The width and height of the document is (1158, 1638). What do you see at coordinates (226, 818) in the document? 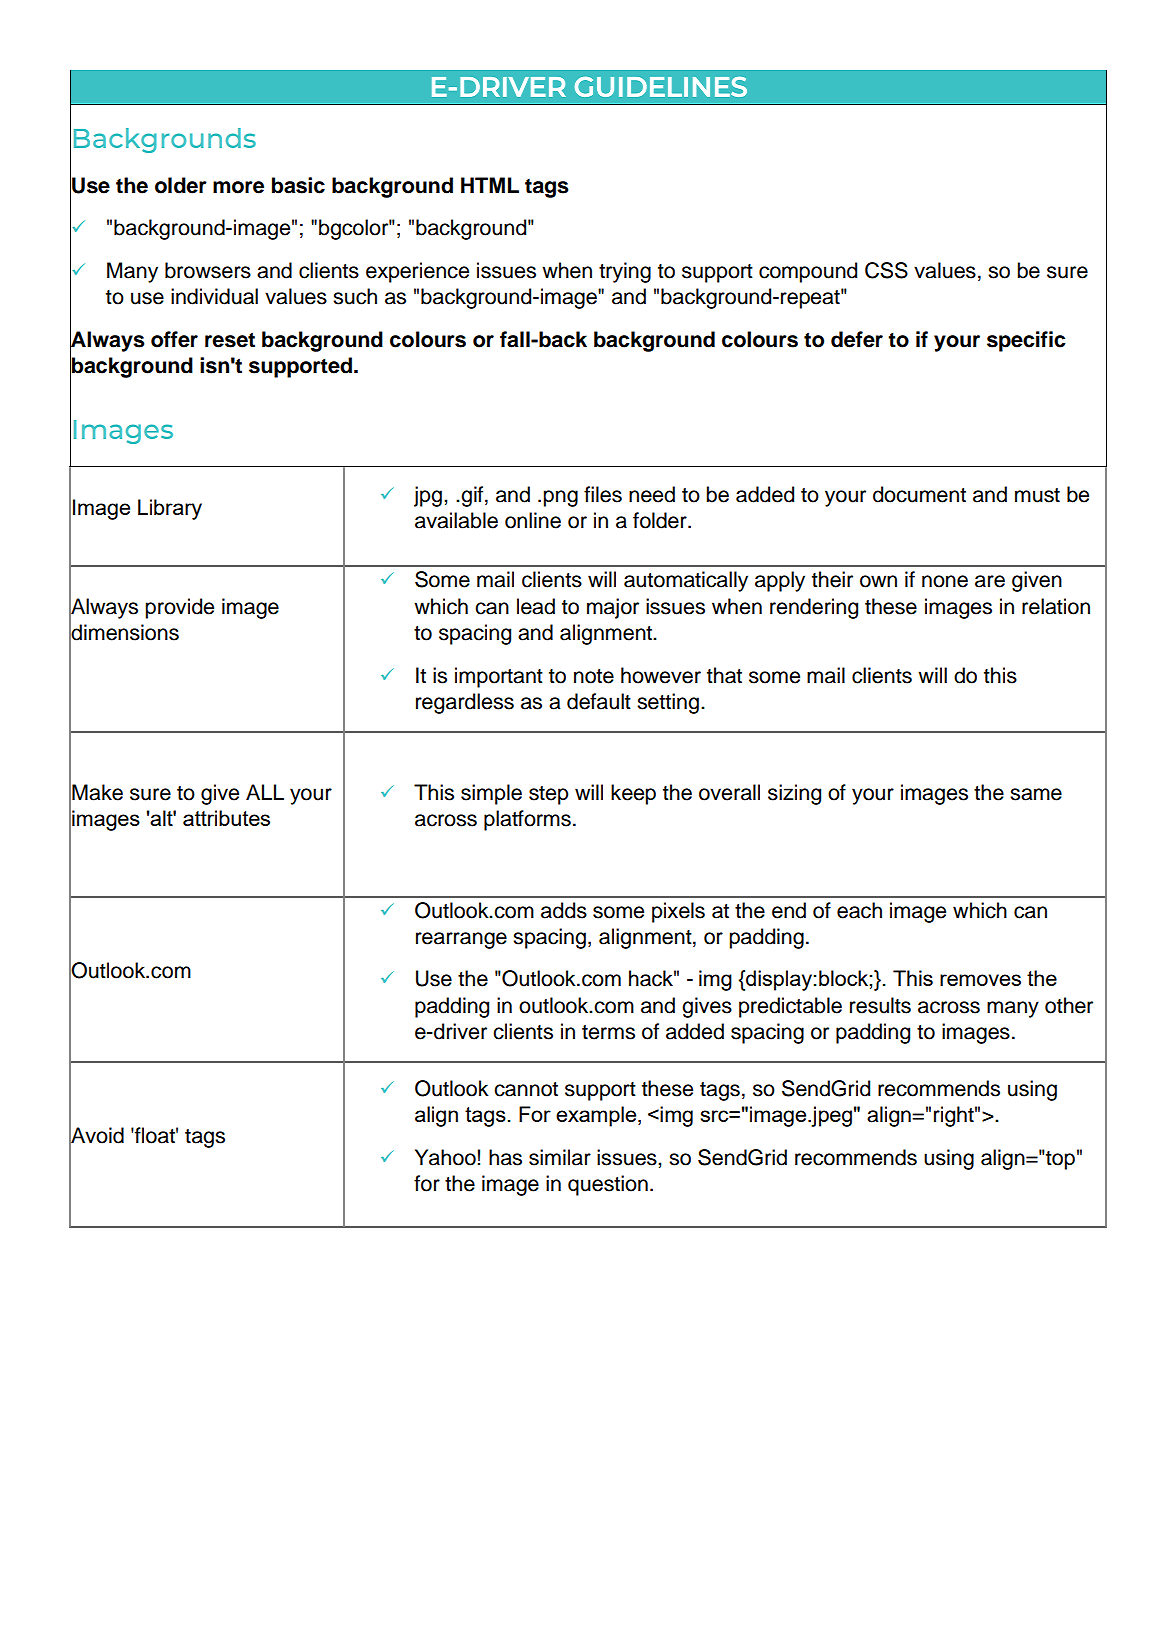
I see `attributes` at bounding box center [226, 818].
